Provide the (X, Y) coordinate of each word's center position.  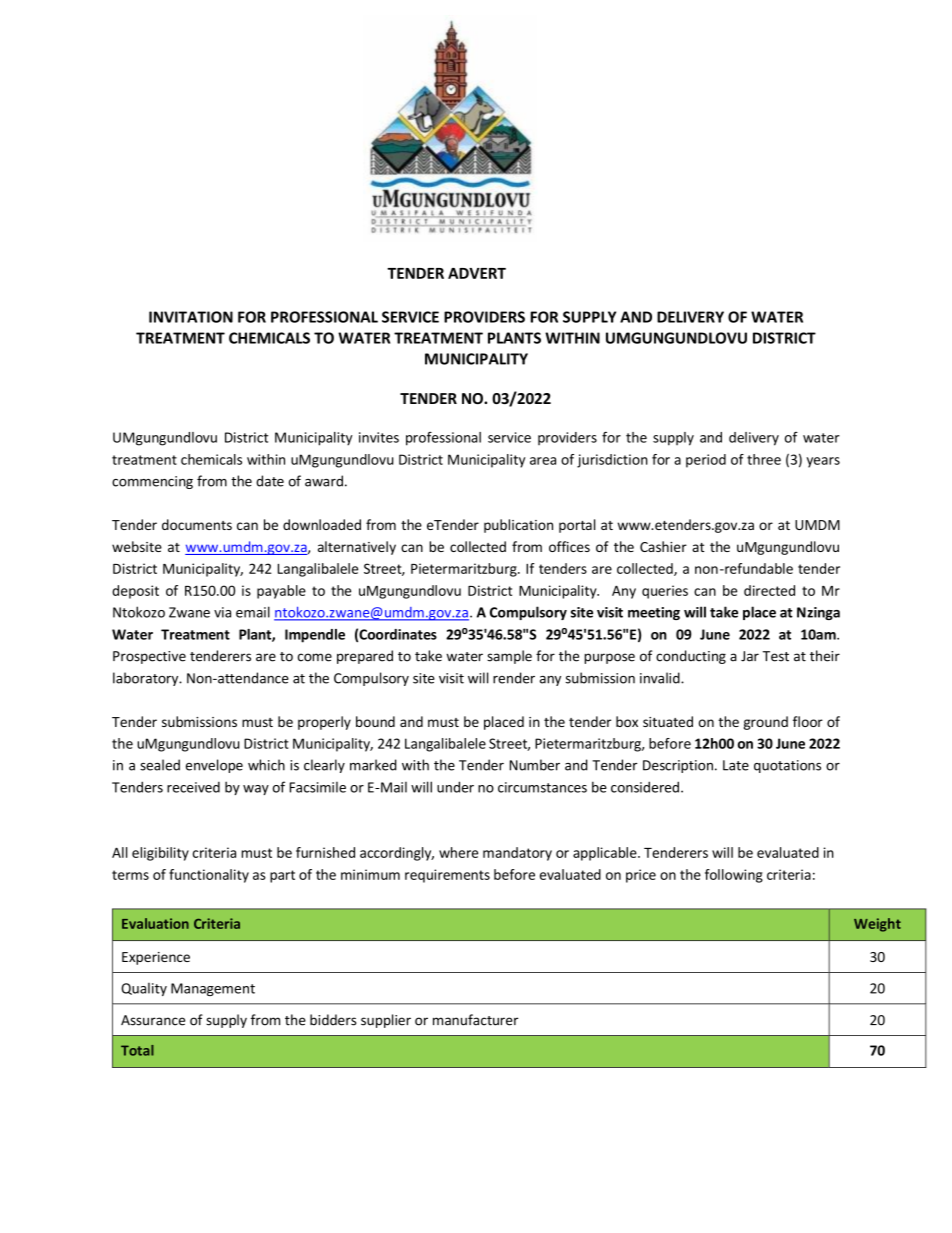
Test (776, 656)
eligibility (160, 854)
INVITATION (191, 317)
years (823, 462)
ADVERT (477, 273)
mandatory (517, 854)
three (764, 459)
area (543, 461)
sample (509, 657)
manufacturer (475, 1020)
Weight (877, 925)
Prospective (149, 657)
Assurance (153, 1020)
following (734, 876)
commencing (152, 482)
